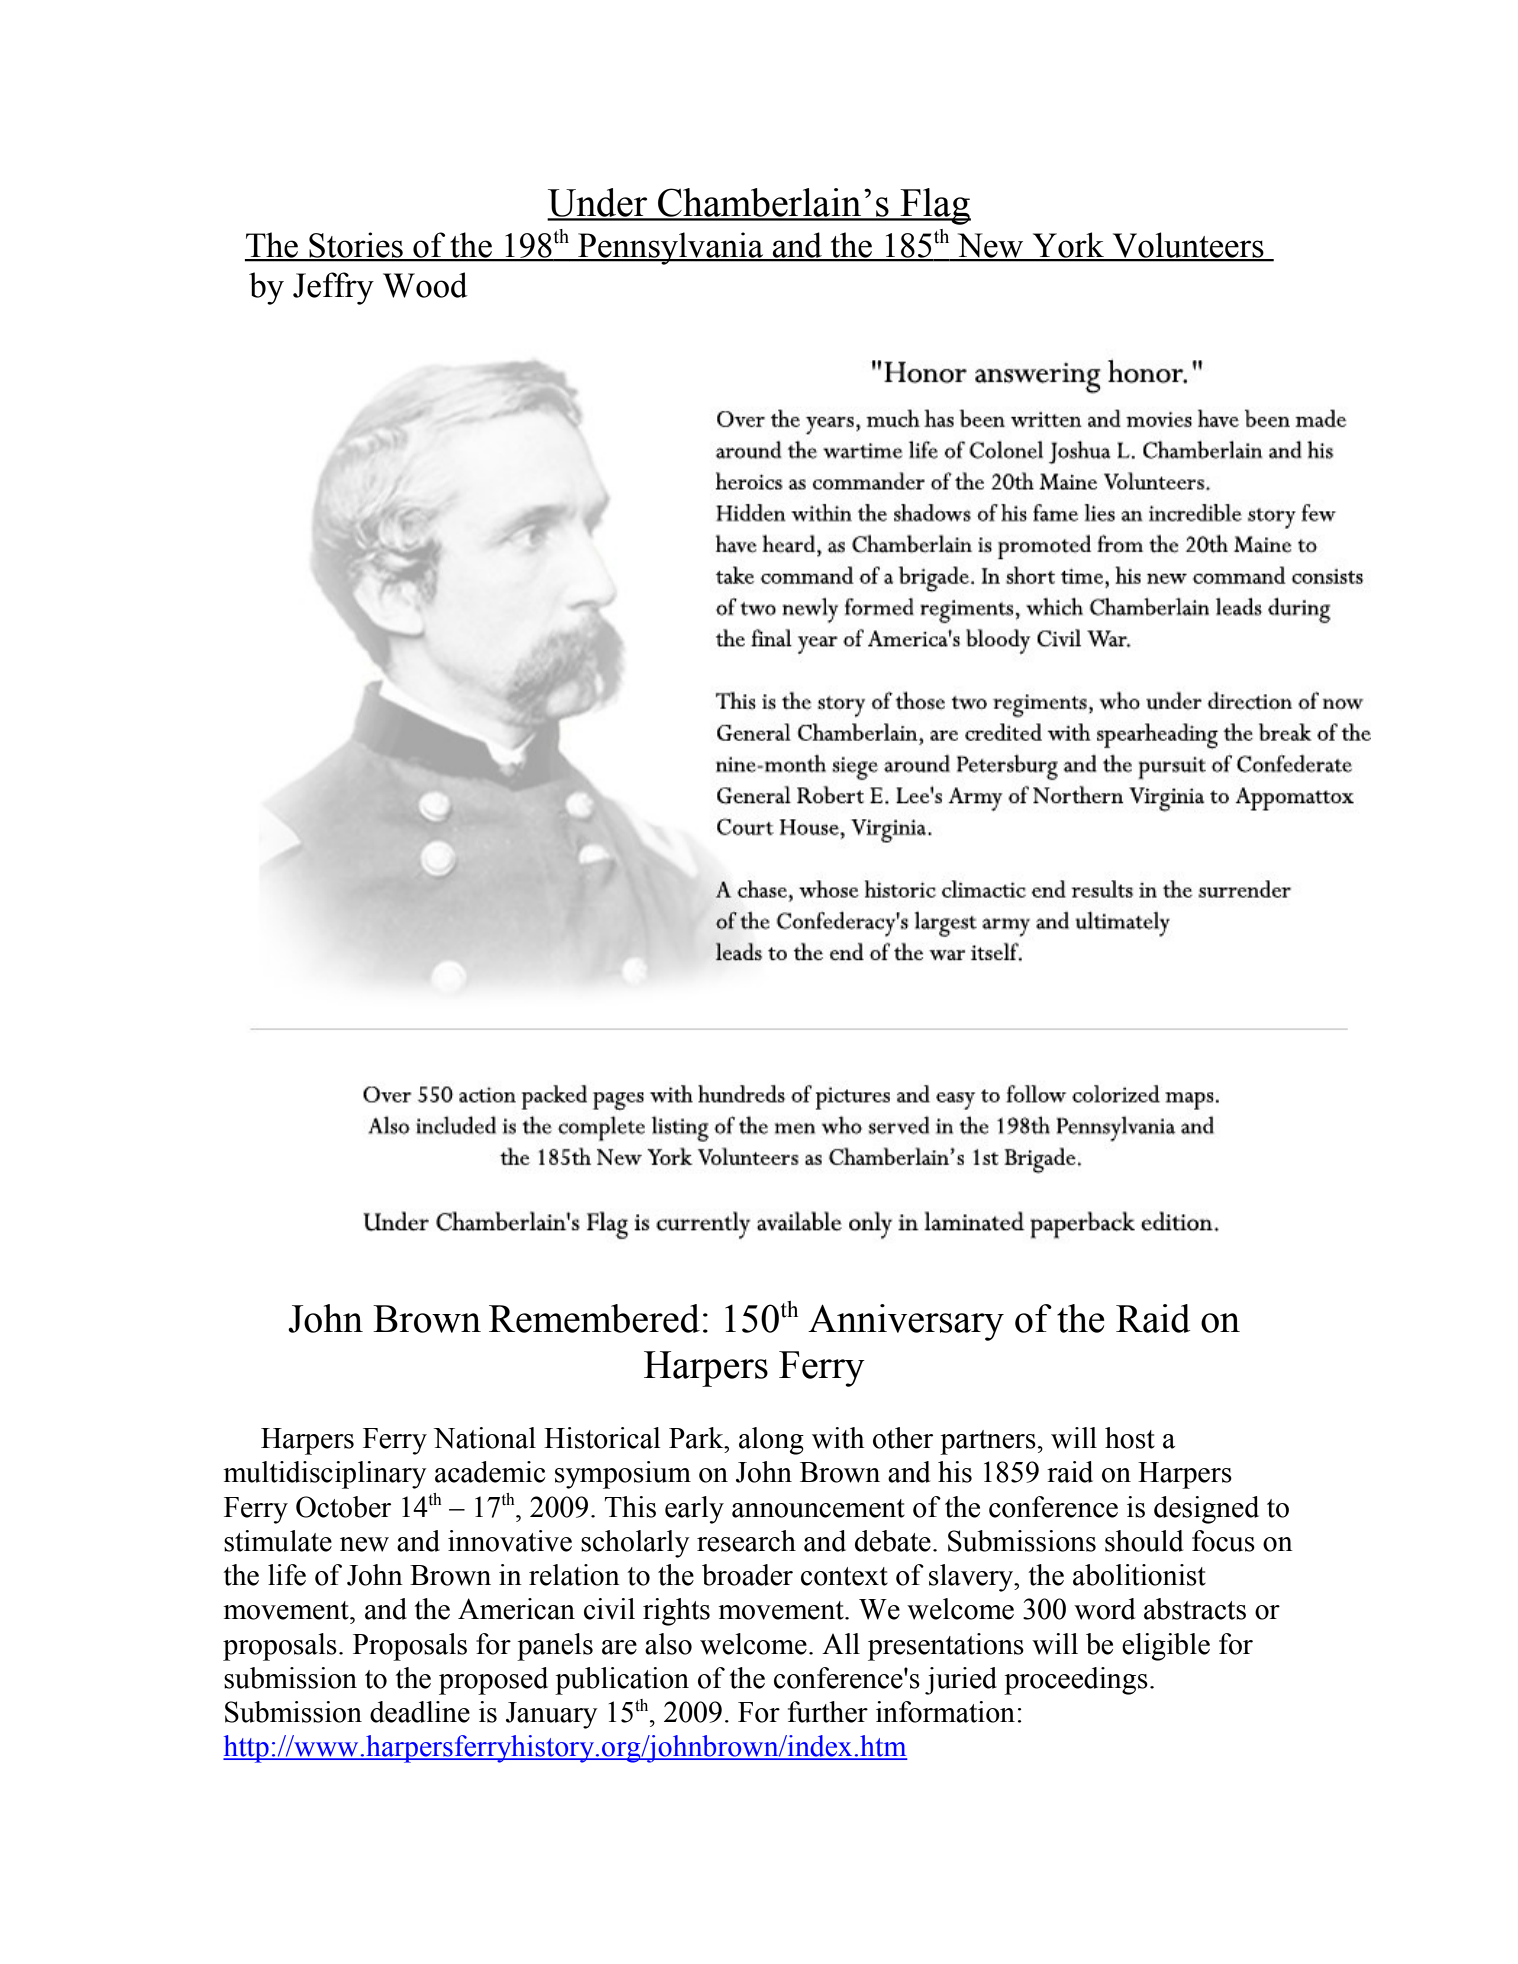  Describe the element at coordinates (906, 1322) in the image. I see `Anniversary` at that location.
